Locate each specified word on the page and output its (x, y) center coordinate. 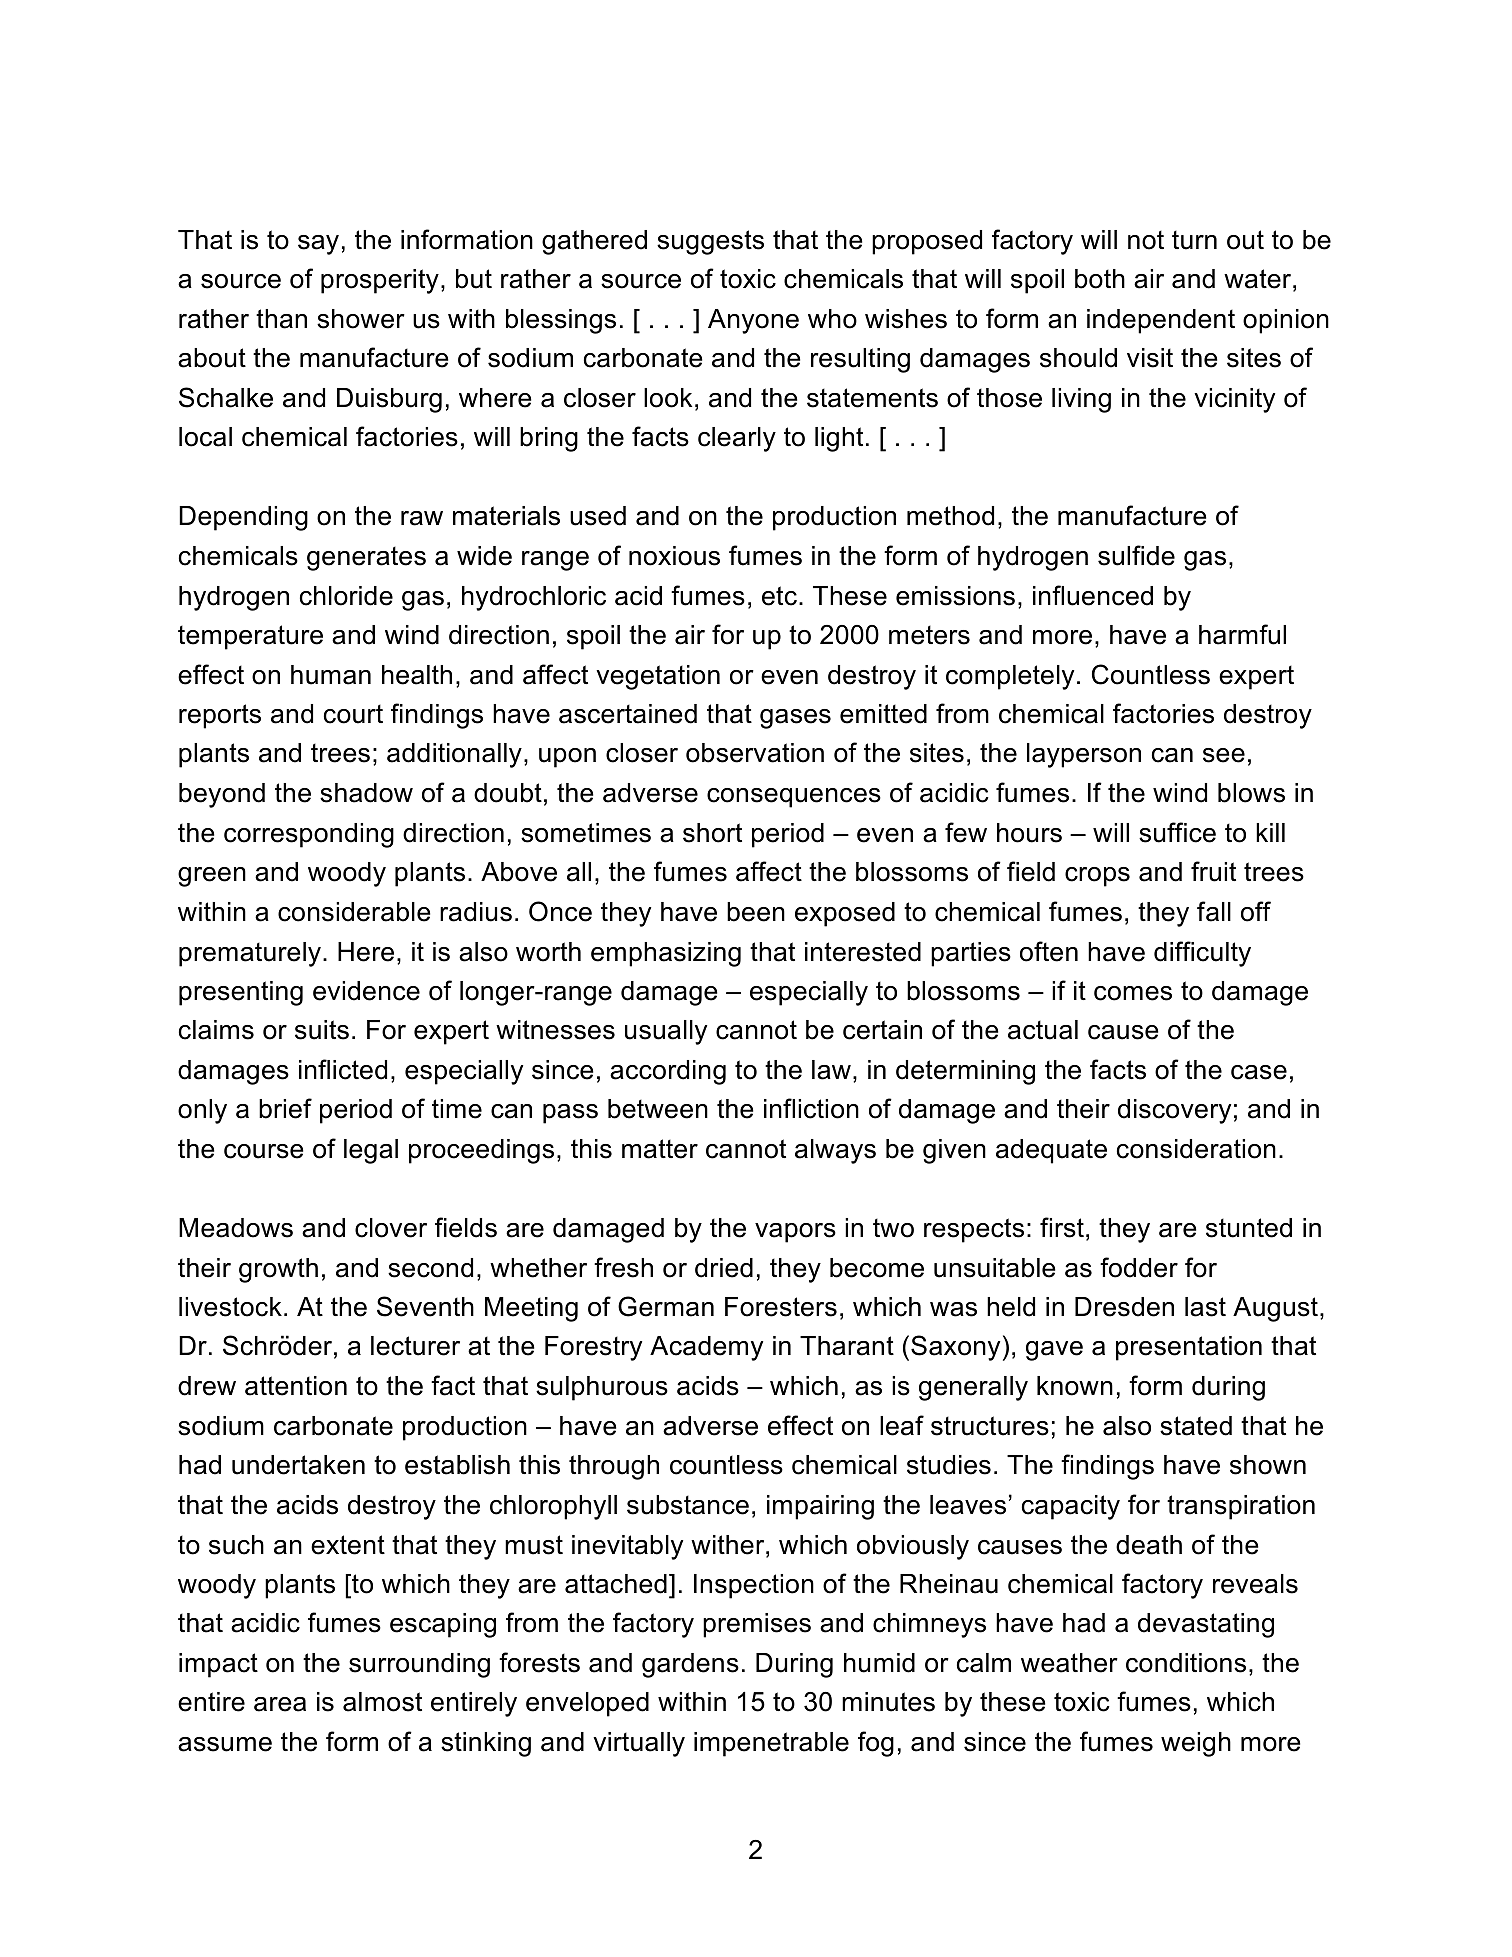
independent (1161, 321)
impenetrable (771, 1744)
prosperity (380, 281)
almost (382, 1702)
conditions (1186, 1663)
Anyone (753, 321)
